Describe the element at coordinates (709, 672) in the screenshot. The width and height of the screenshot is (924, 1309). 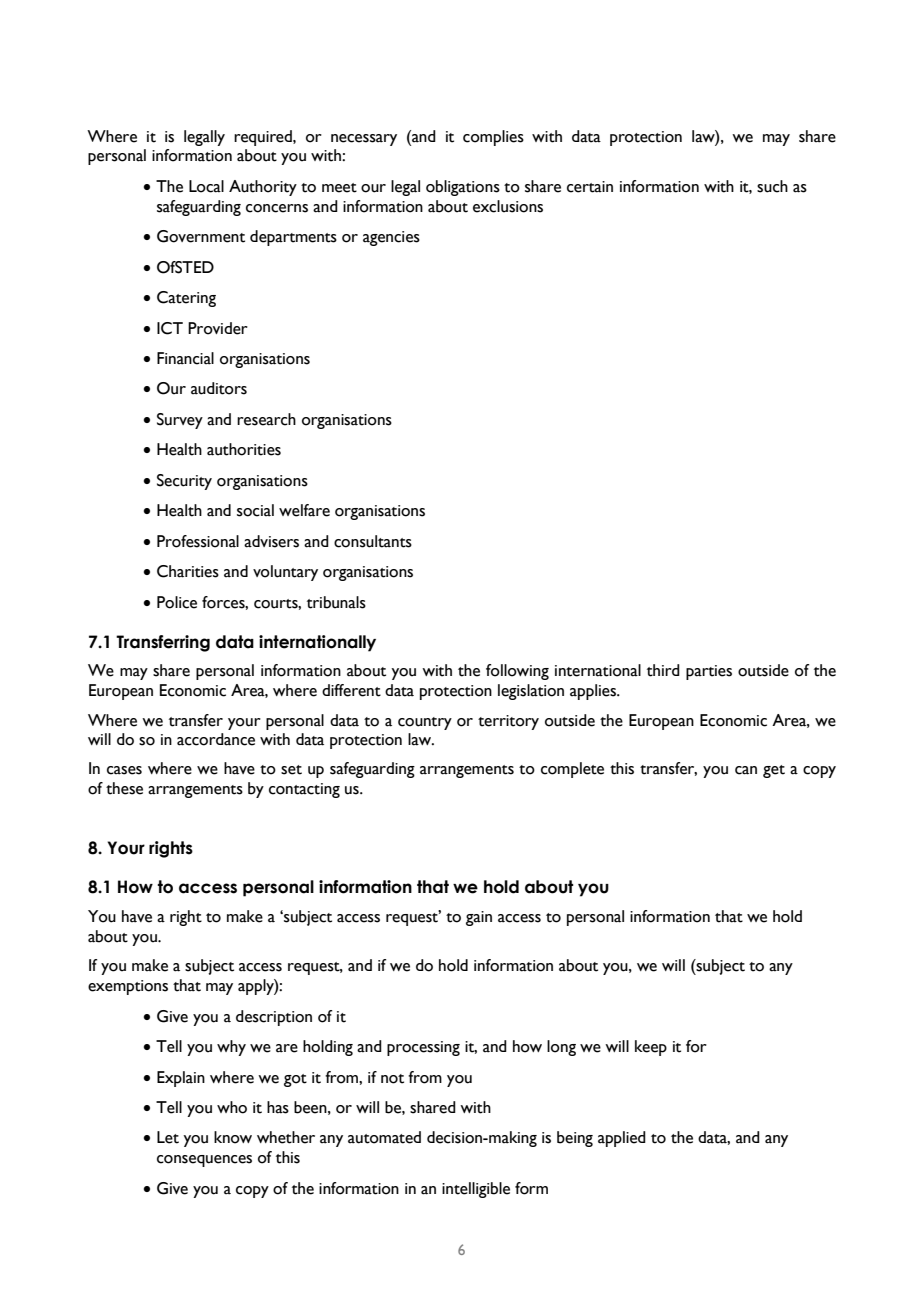
I see `parties` at that location.
